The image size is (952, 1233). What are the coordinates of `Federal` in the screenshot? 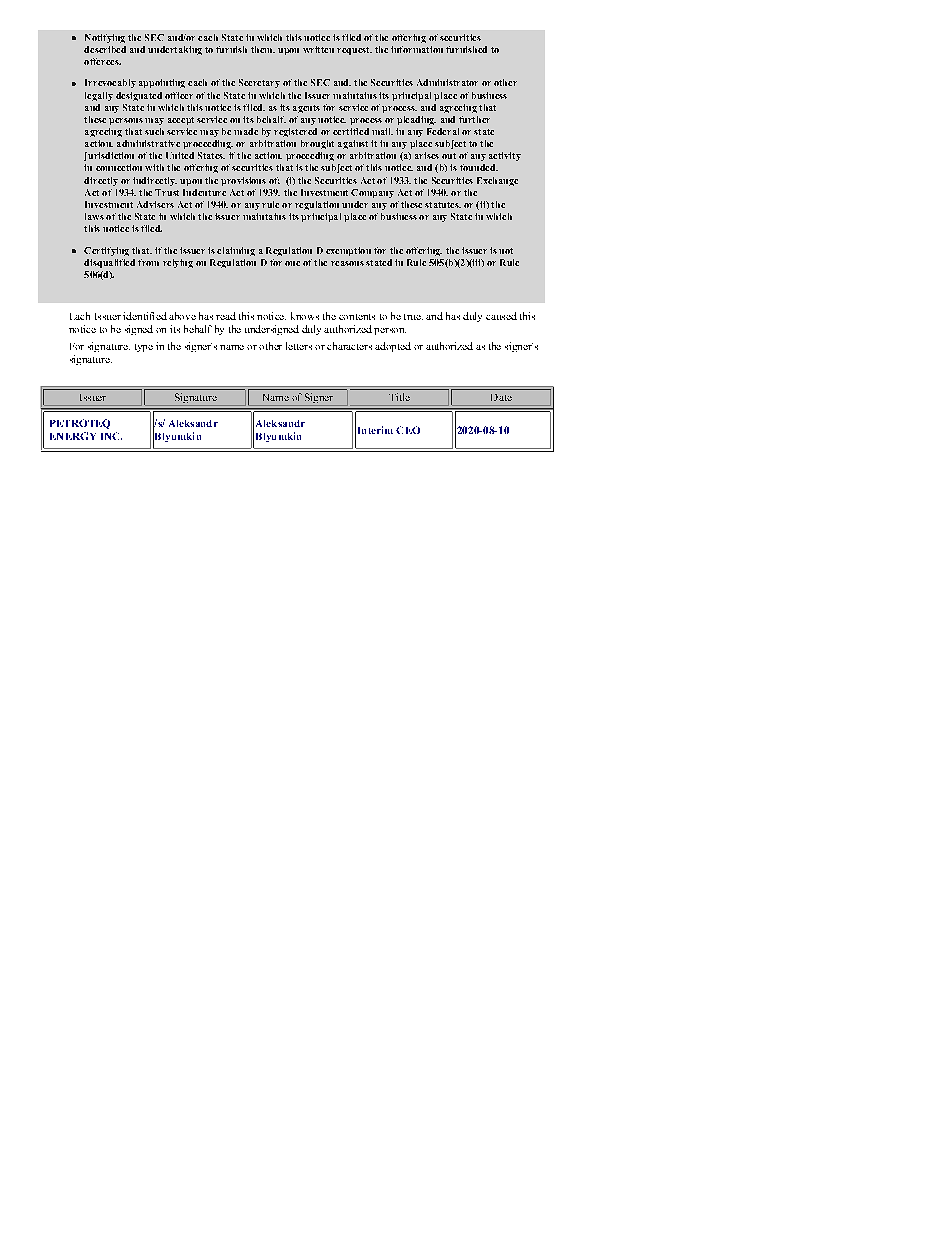 It's located at (443, 131).
